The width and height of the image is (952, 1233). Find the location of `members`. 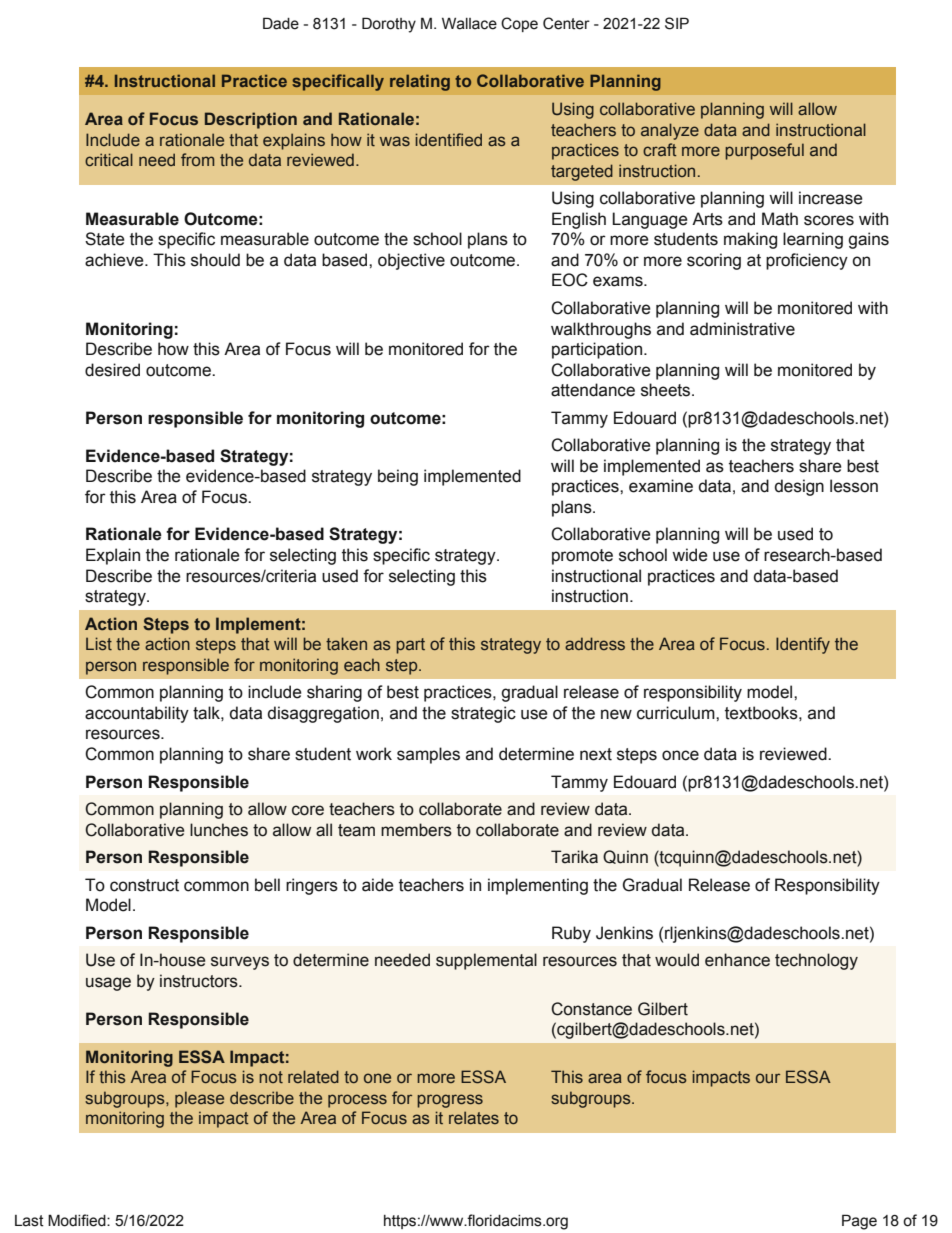

members is located at coordinates (416, 830).
